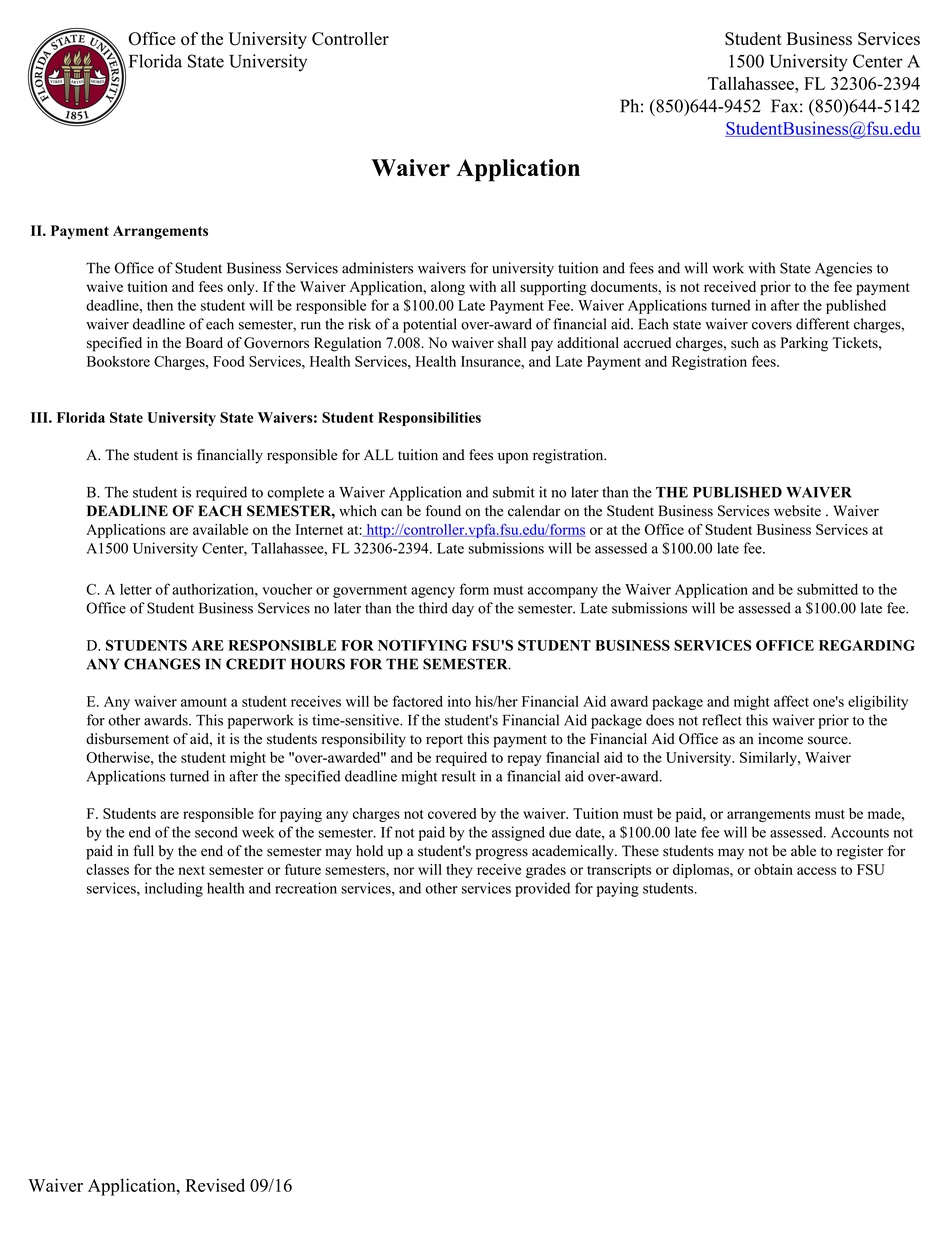 The image size is (952, 1233). I want to click on Revised, so click(215, 1185).
